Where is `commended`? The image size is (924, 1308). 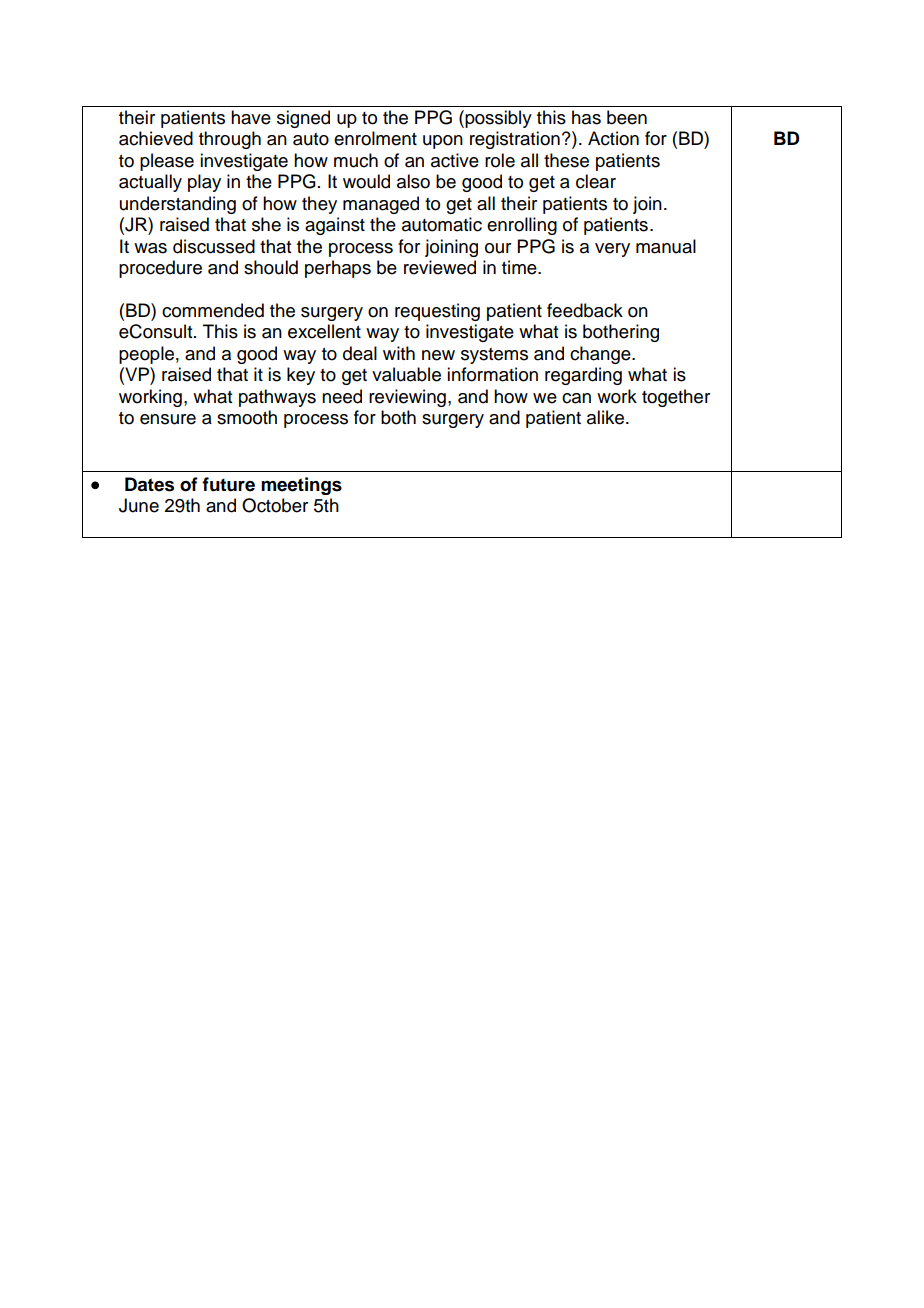 commended is located at coordinates (213, 310).
